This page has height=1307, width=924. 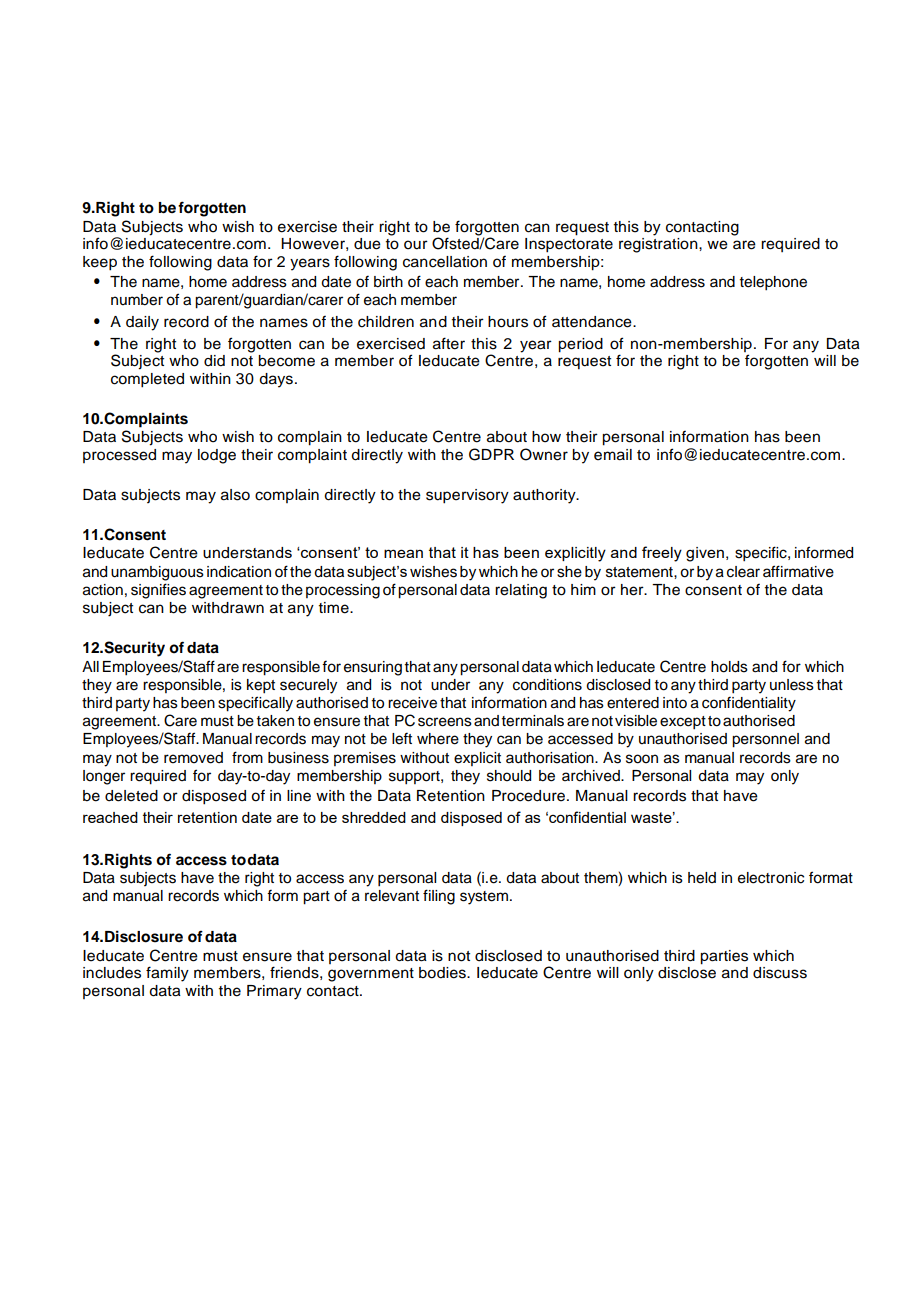 I want to click on cancellation, so click(x=445, y=262).
